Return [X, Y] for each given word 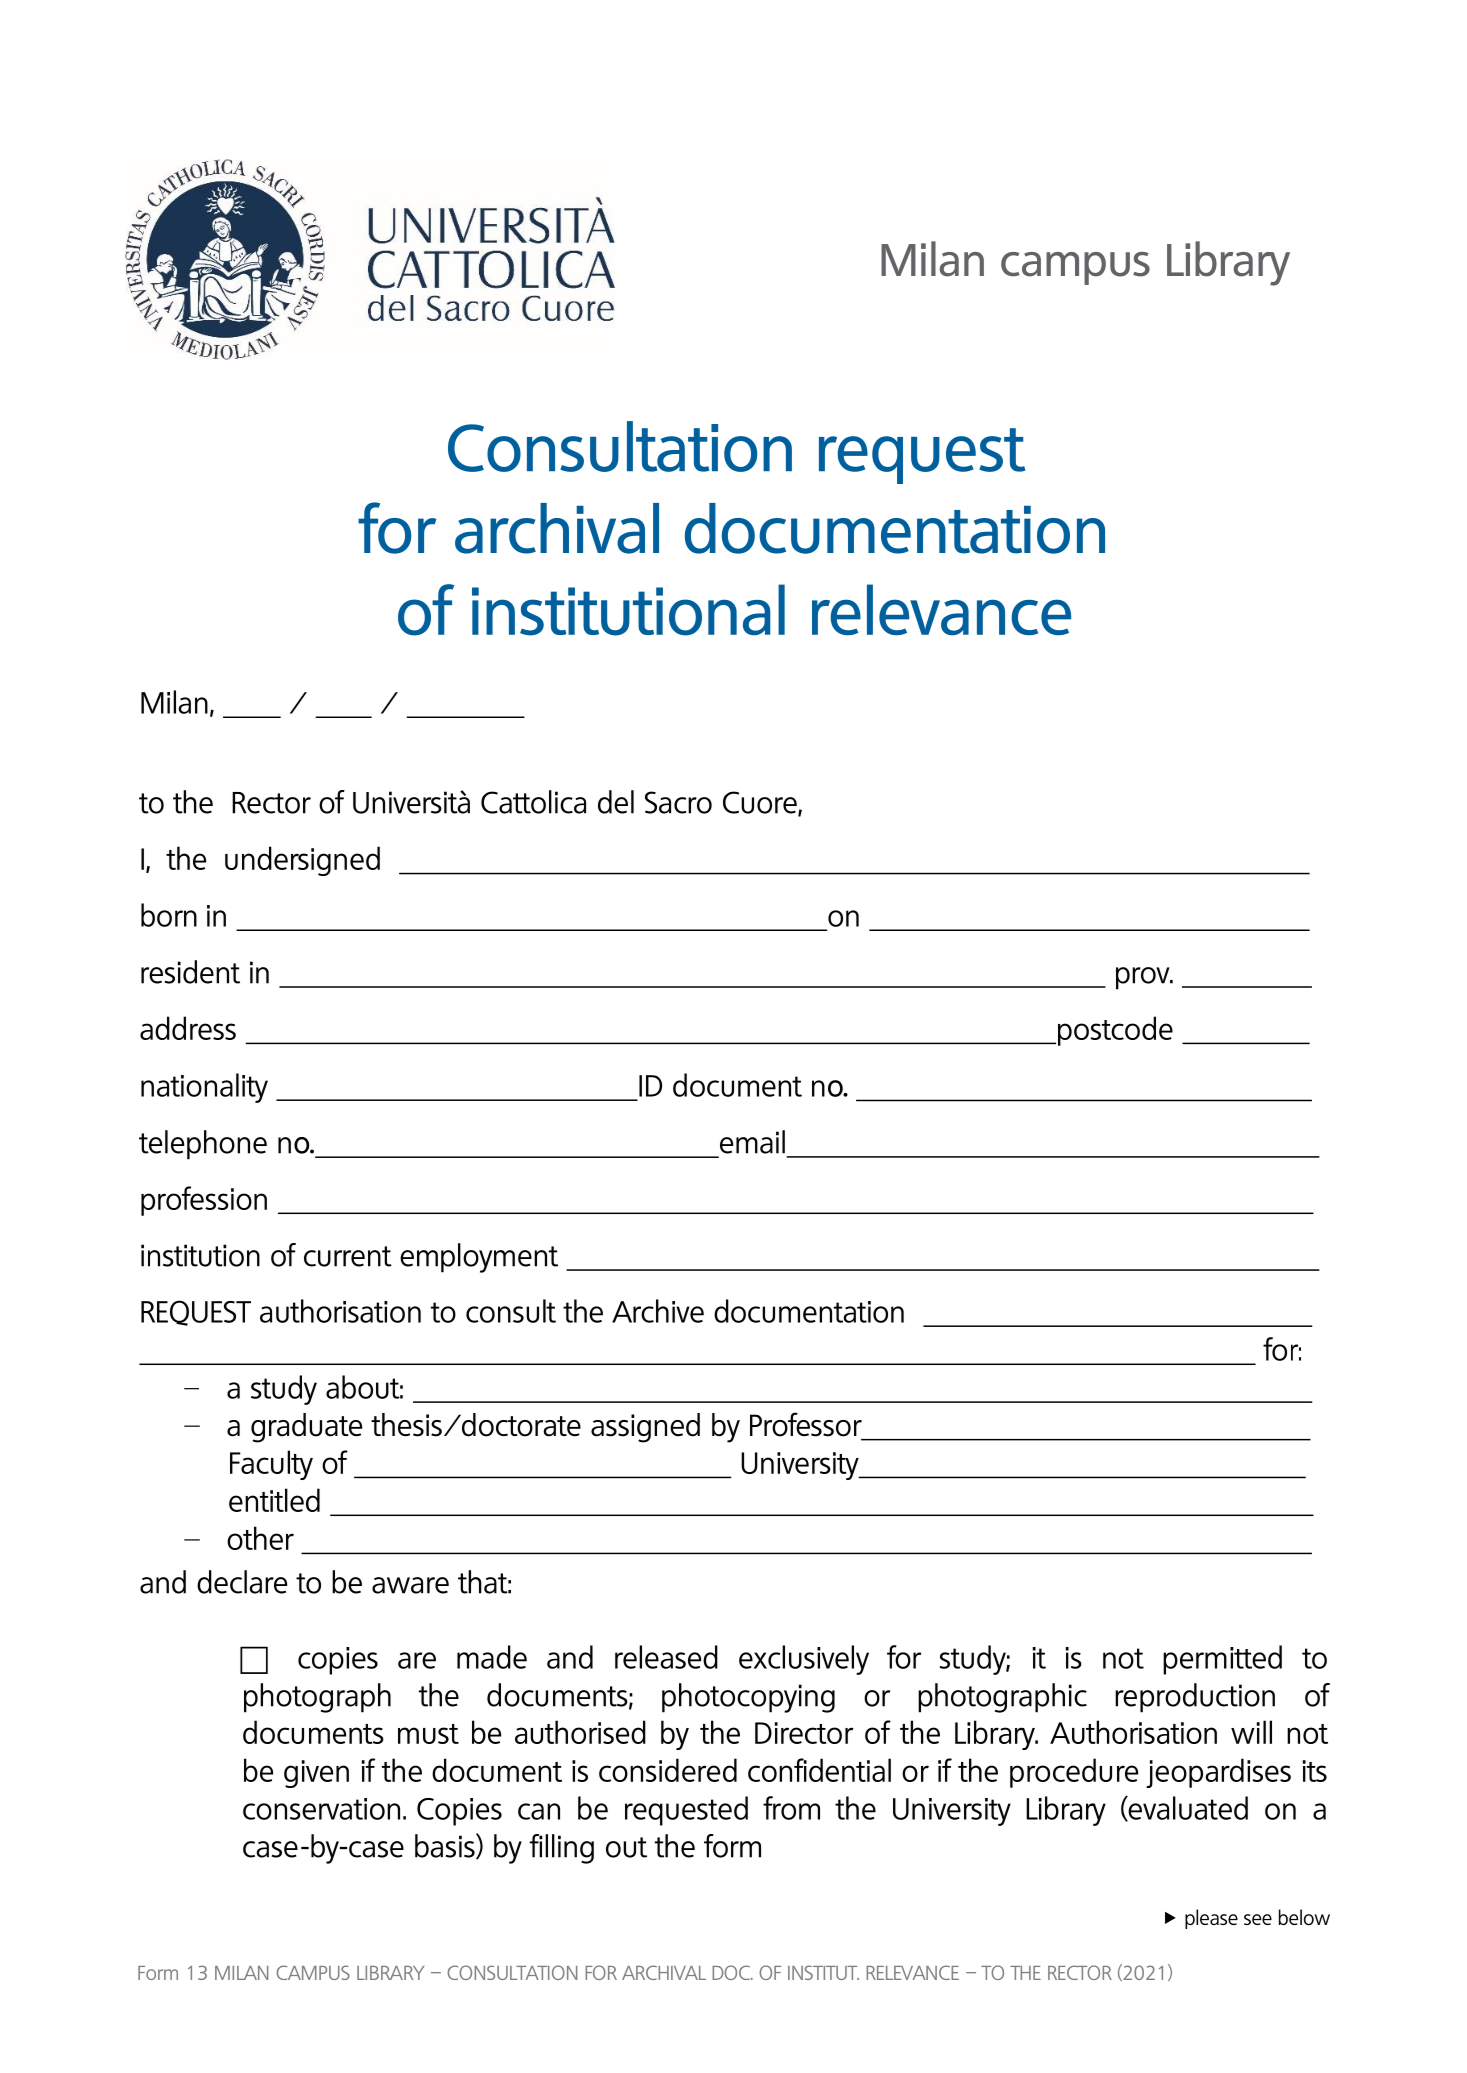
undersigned [302, 861]
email [752, 1142]
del [616, 802]
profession [204, 1201]
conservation [321, 1809]
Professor [806, 1424]
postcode [1115, 1031]
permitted [1222, 1660]
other [260, 1538]
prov [1144, 978]
